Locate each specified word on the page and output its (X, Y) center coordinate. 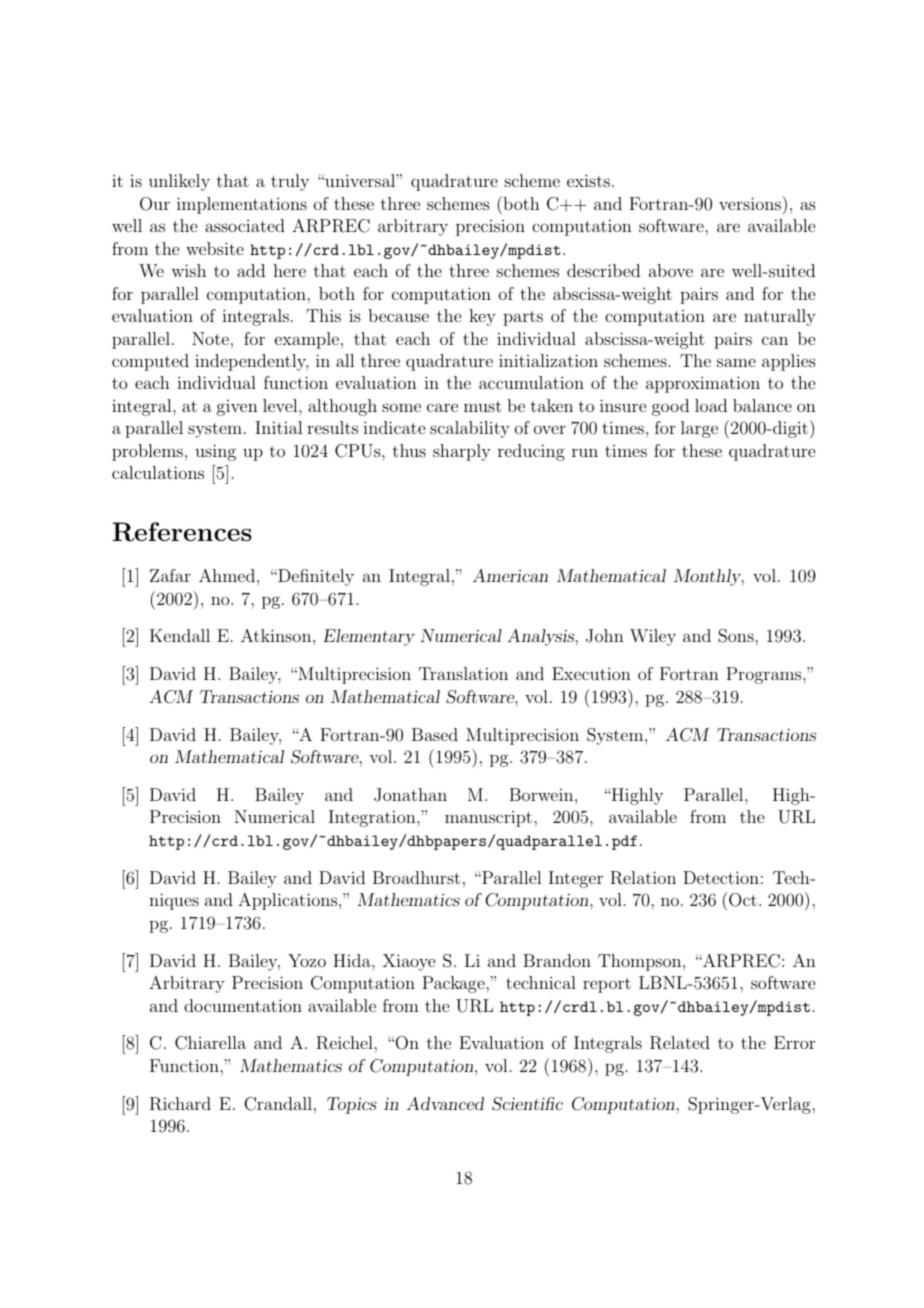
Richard (180, 1104)
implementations (242, 205)
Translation (463, 673)
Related (680, 1043)
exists (588, 180)
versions (750, 203)
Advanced (445, 1103)
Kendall (180, 635)
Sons (737, 636)
